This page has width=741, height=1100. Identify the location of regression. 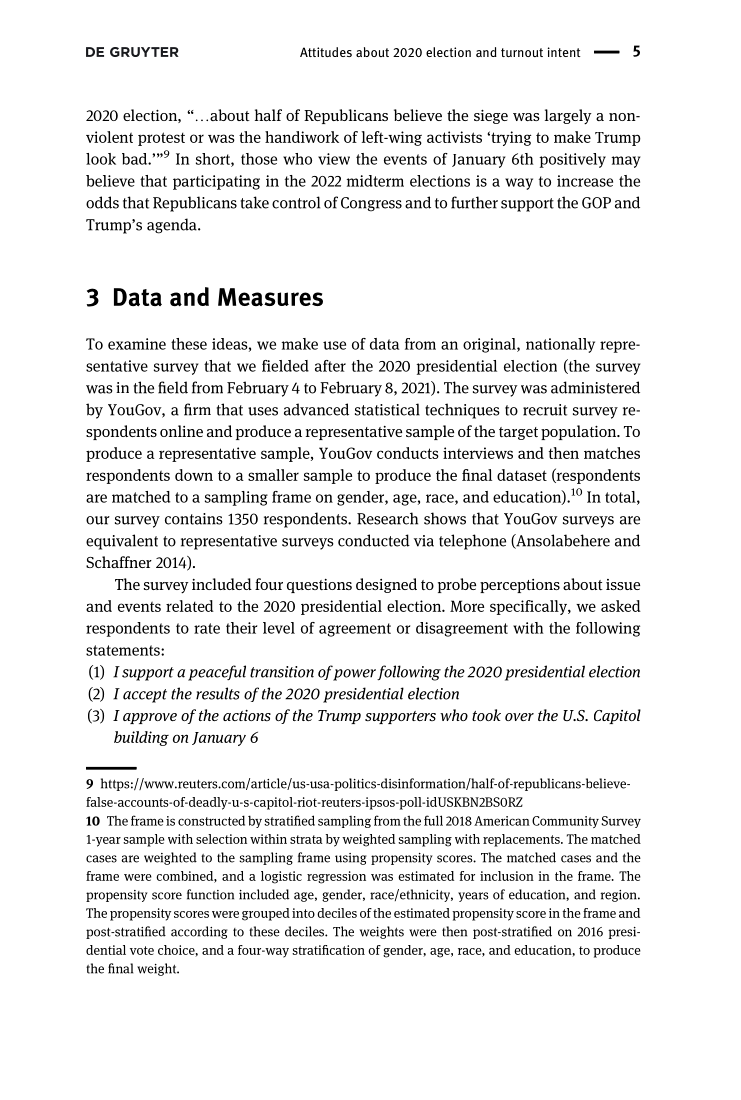
(336, 877).
